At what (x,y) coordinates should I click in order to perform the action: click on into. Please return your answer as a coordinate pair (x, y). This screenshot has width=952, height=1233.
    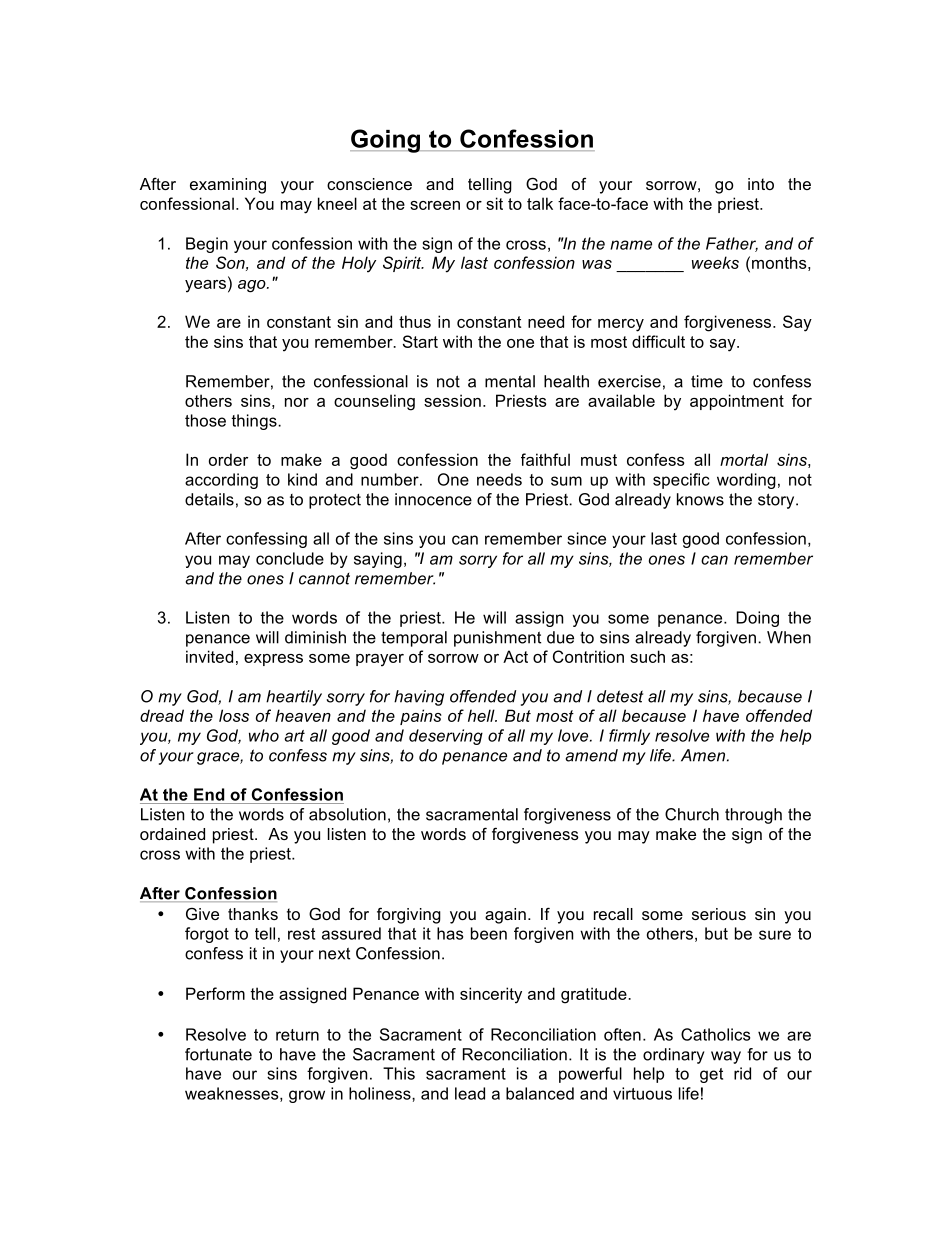
    Looking at the image, I should click on (761, 184).
